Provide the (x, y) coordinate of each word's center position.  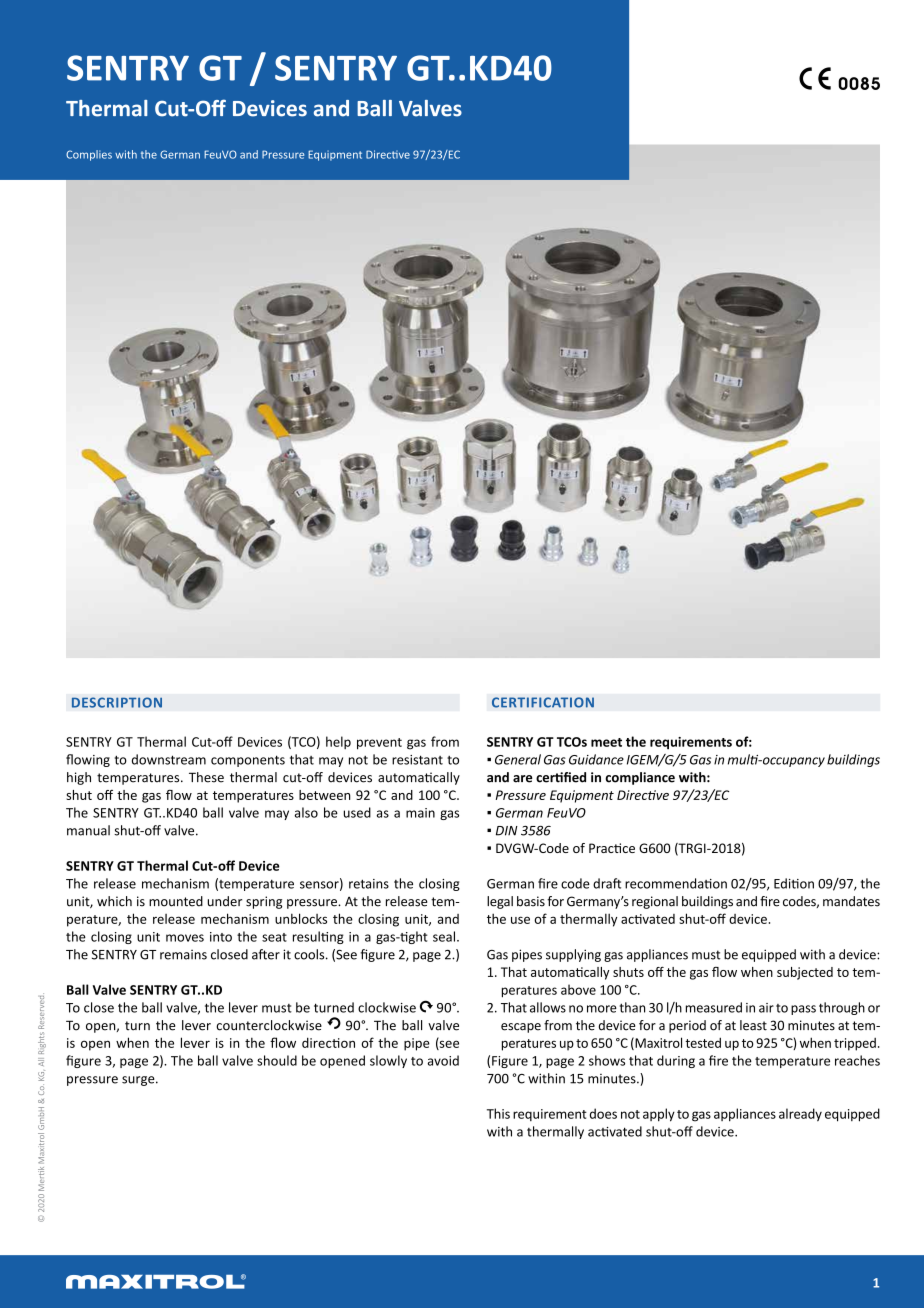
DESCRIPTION (117, 702)
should (277, 1060)
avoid (443, 1060)
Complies (89, 155)
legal (500, 902)
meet (606, 742)
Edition (794, 883)
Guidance (596, 759)
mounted (176, 901)
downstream (169, 759)
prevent (379, 744)
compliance (640, 778)
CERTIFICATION (543, 702)
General (518, 759)
